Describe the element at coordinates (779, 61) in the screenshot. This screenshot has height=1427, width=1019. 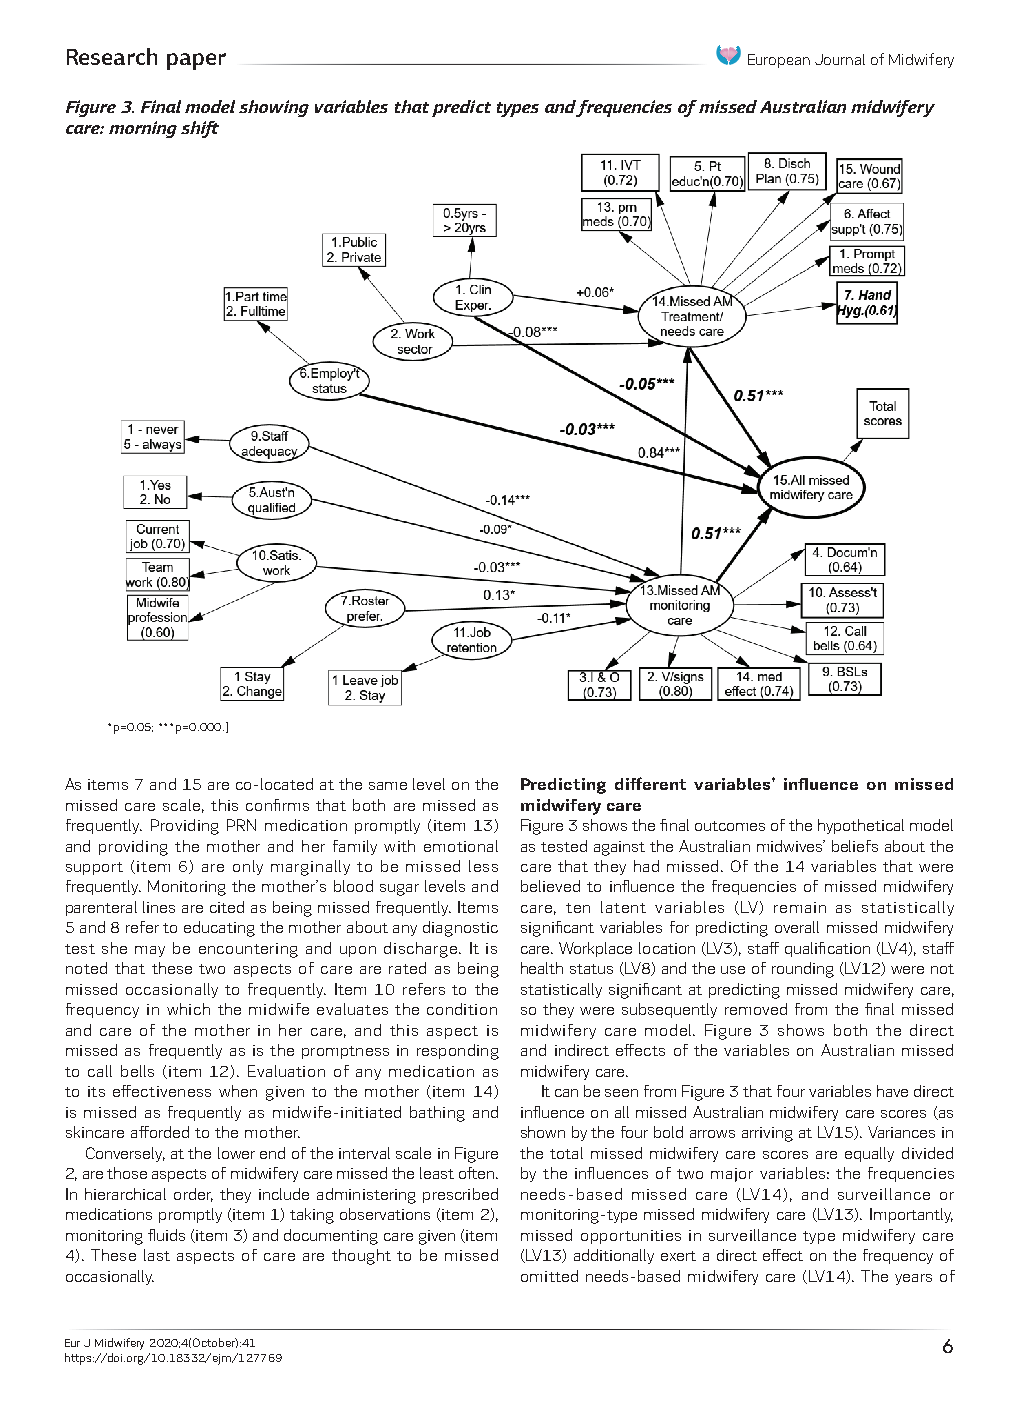
I see `European` at that location.
